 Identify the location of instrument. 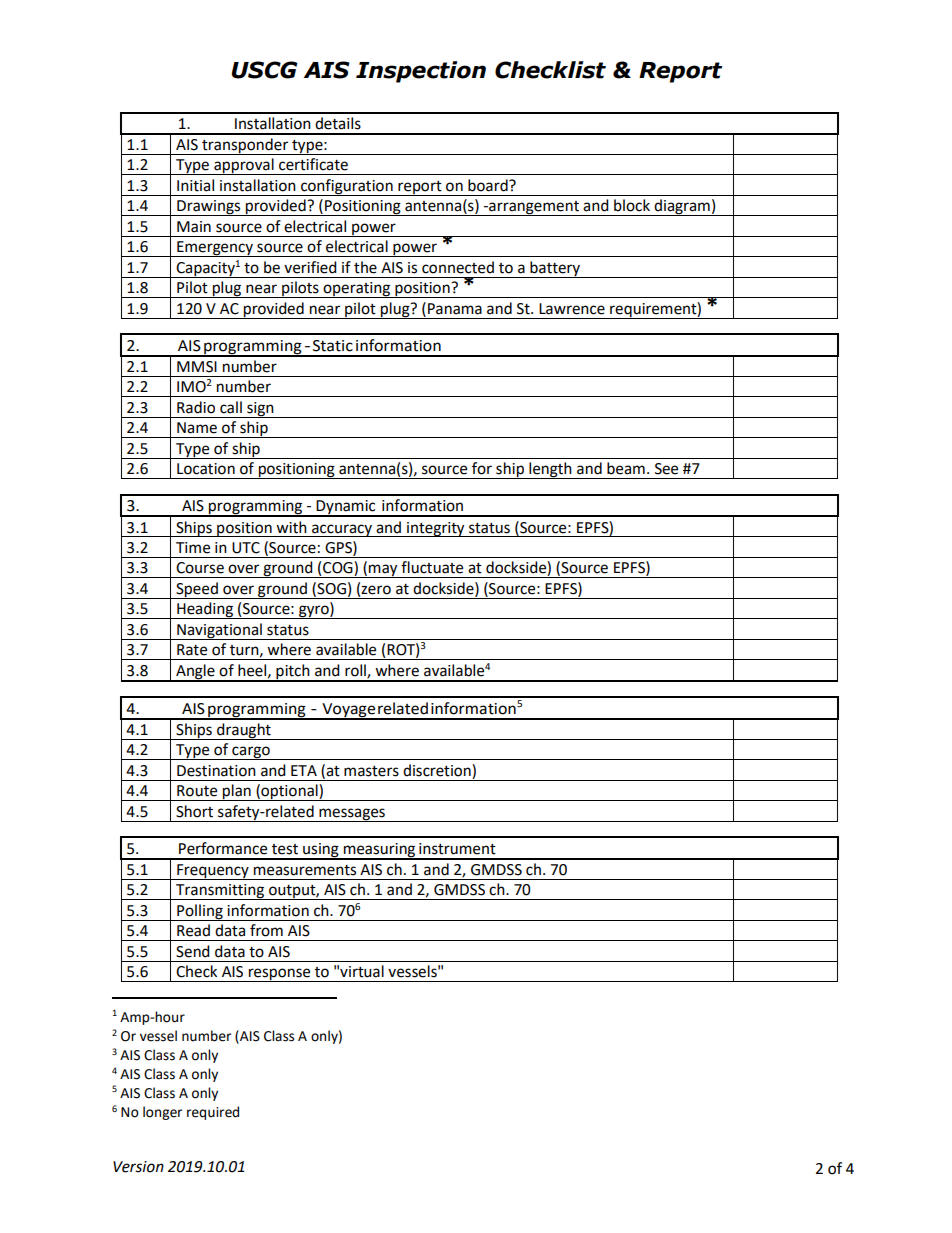
(457, 849).
